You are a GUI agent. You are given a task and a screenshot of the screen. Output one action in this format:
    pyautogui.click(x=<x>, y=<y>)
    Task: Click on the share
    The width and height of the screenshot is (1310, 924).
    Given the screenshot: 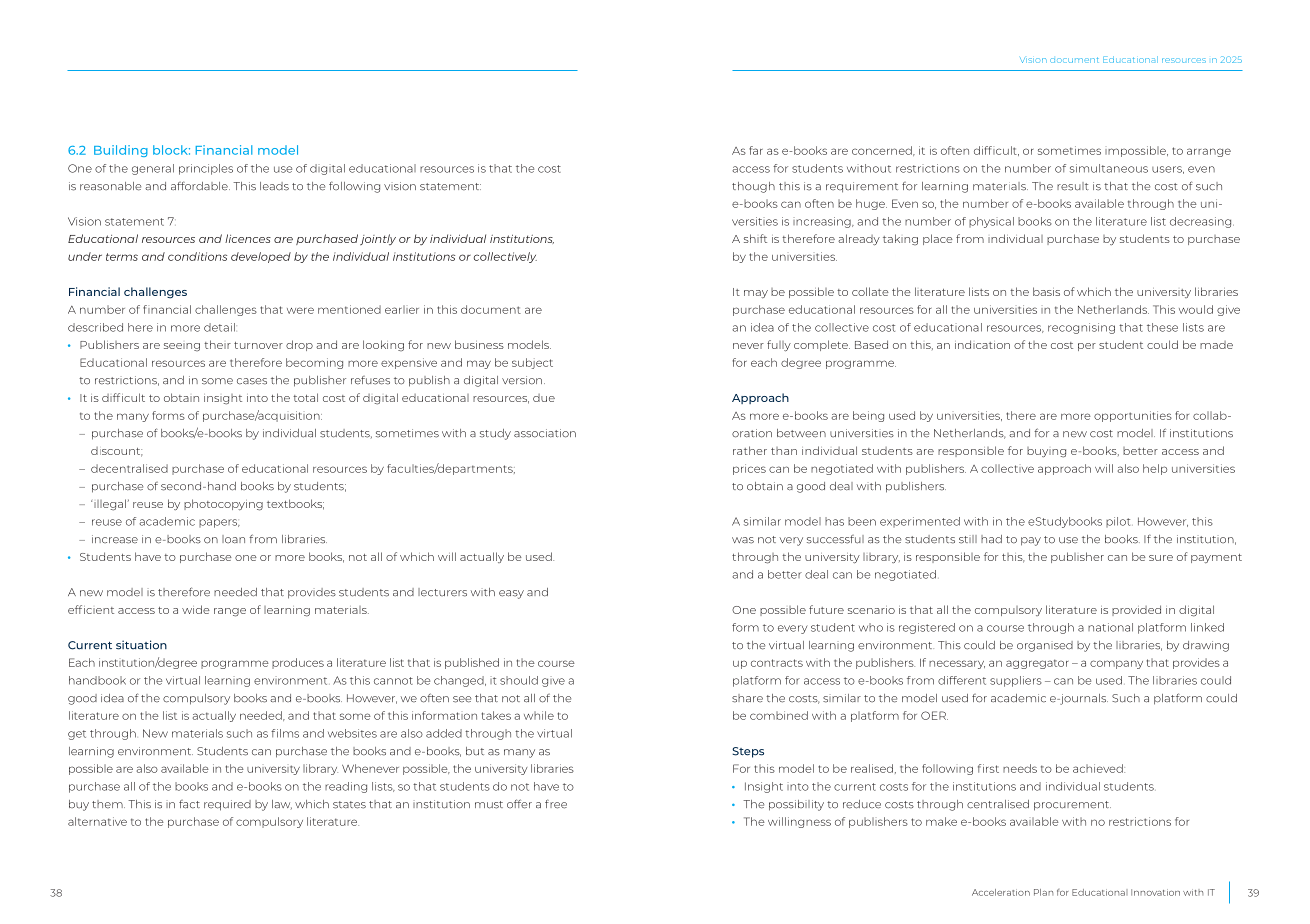 What is the action you would take?
    pyautogui.click(x=747, y=698)
